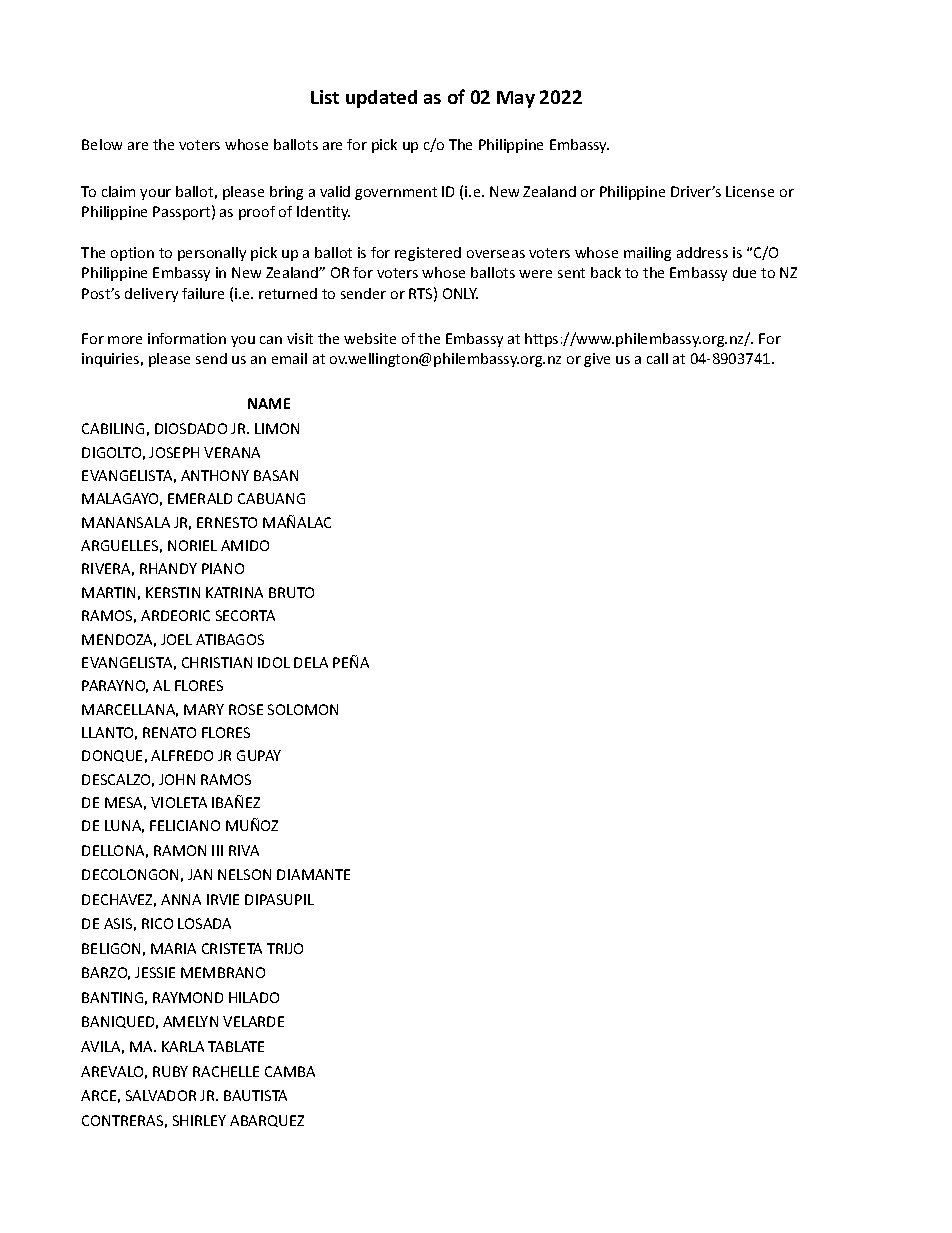 This screenshot has height=1233, width=952. What do you see at coordinates (370, 338) in the screenshot?
I see `website` at bounding box center [370, 338].
